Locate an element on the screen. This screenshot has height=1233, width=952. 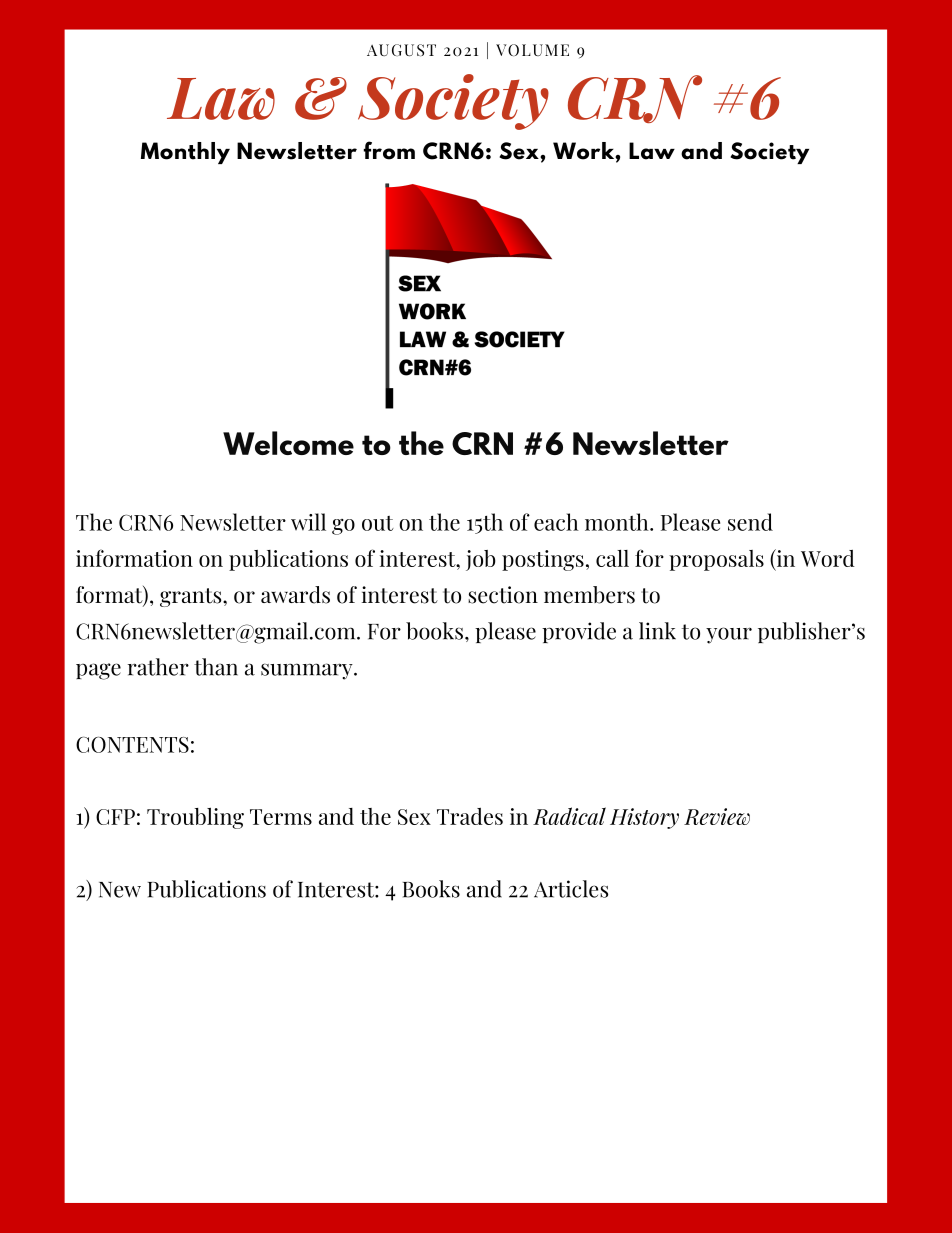
Review is located at coordinates (717, 816).
